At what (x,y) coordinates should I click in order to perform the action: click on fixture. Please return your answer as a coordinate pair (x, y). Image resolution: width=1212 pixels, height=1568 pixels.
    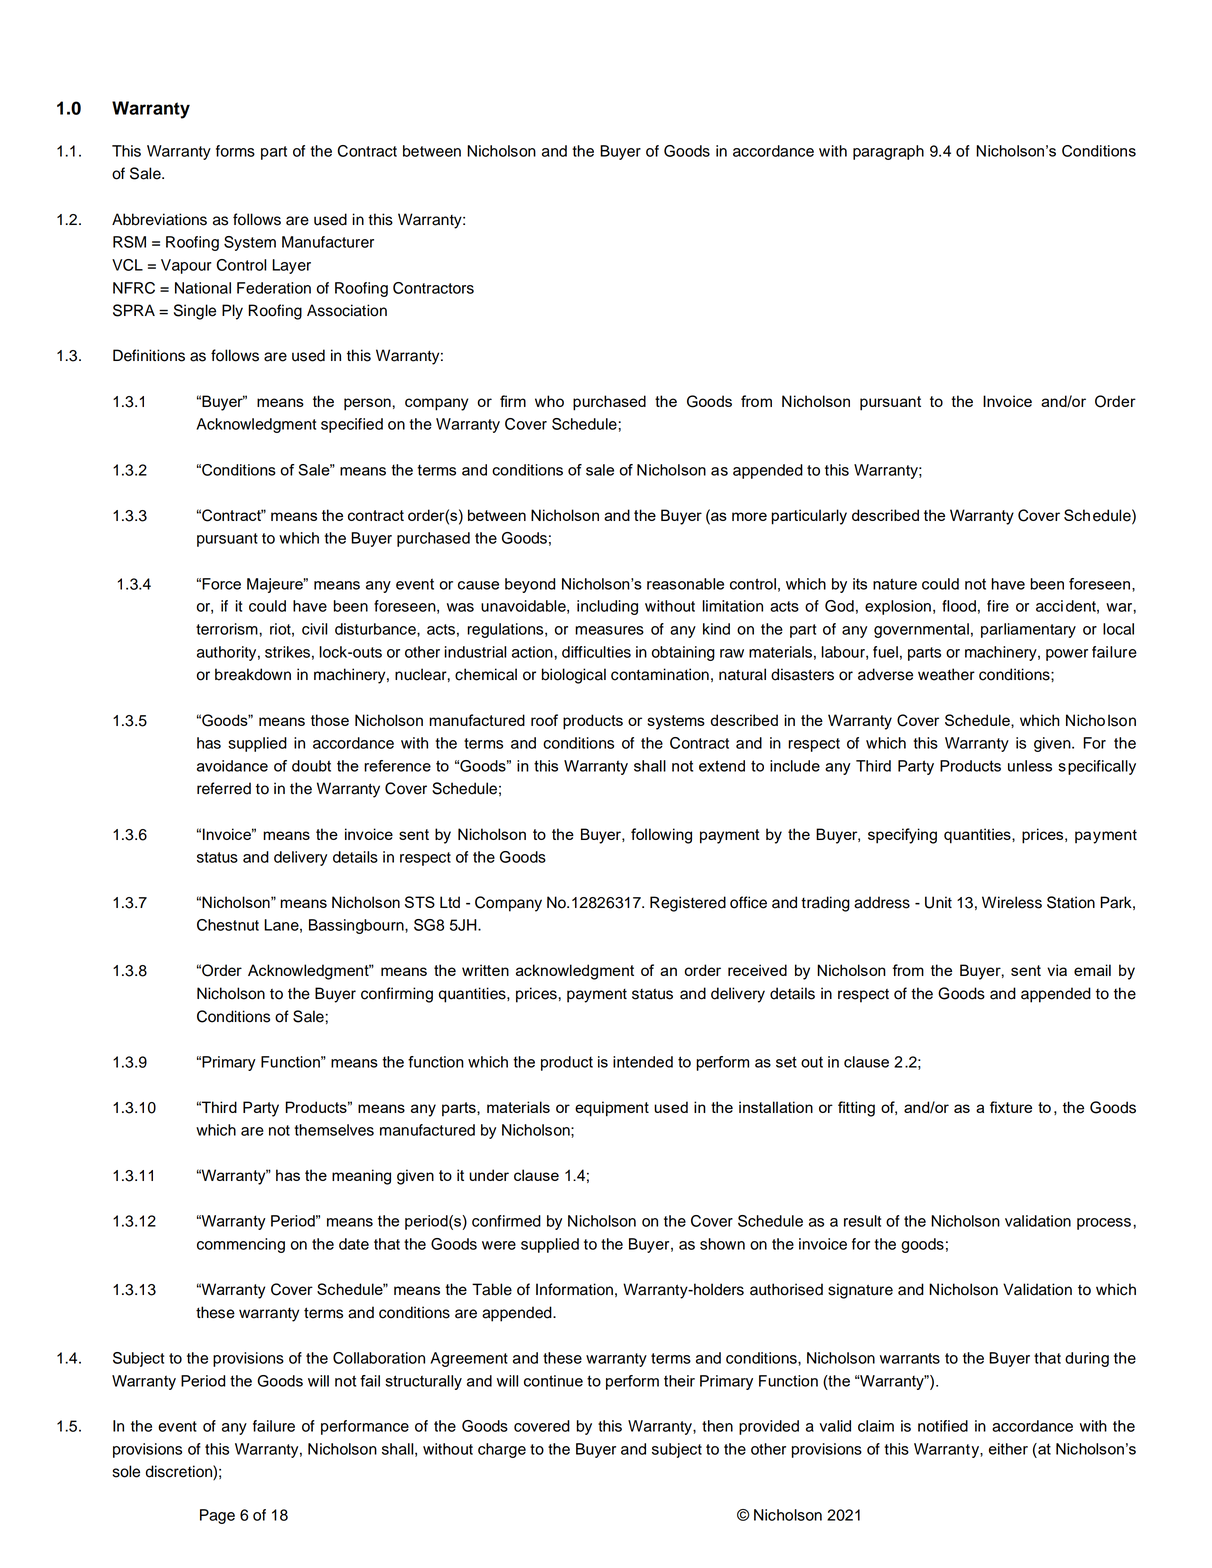
    Looking at the image, I should click on (1011, 1107).
